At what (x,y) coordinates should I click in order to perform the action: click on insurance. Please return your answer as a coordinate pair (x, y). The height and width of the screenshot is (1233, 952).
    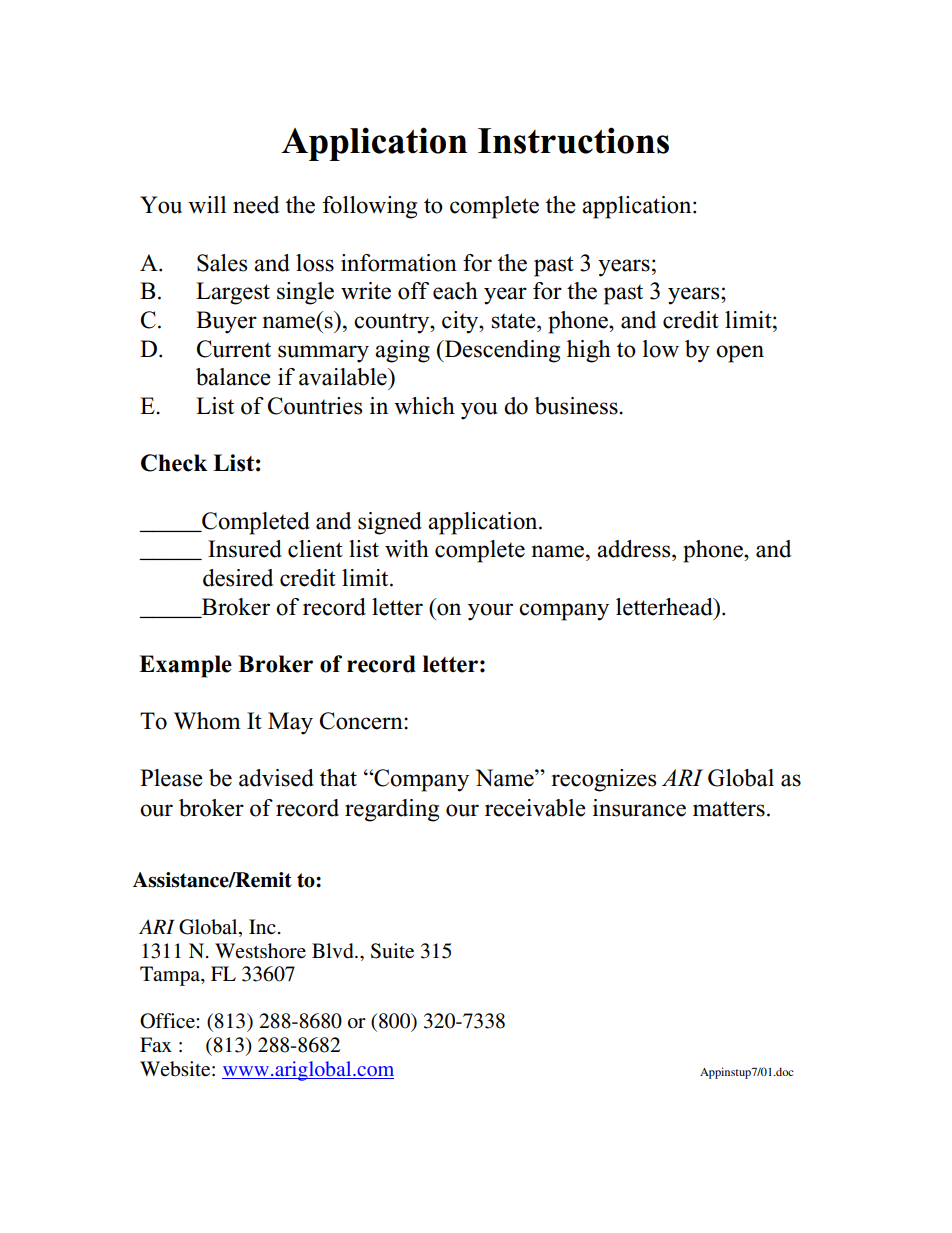
    Looking at the image, I should click on (639, 808).
